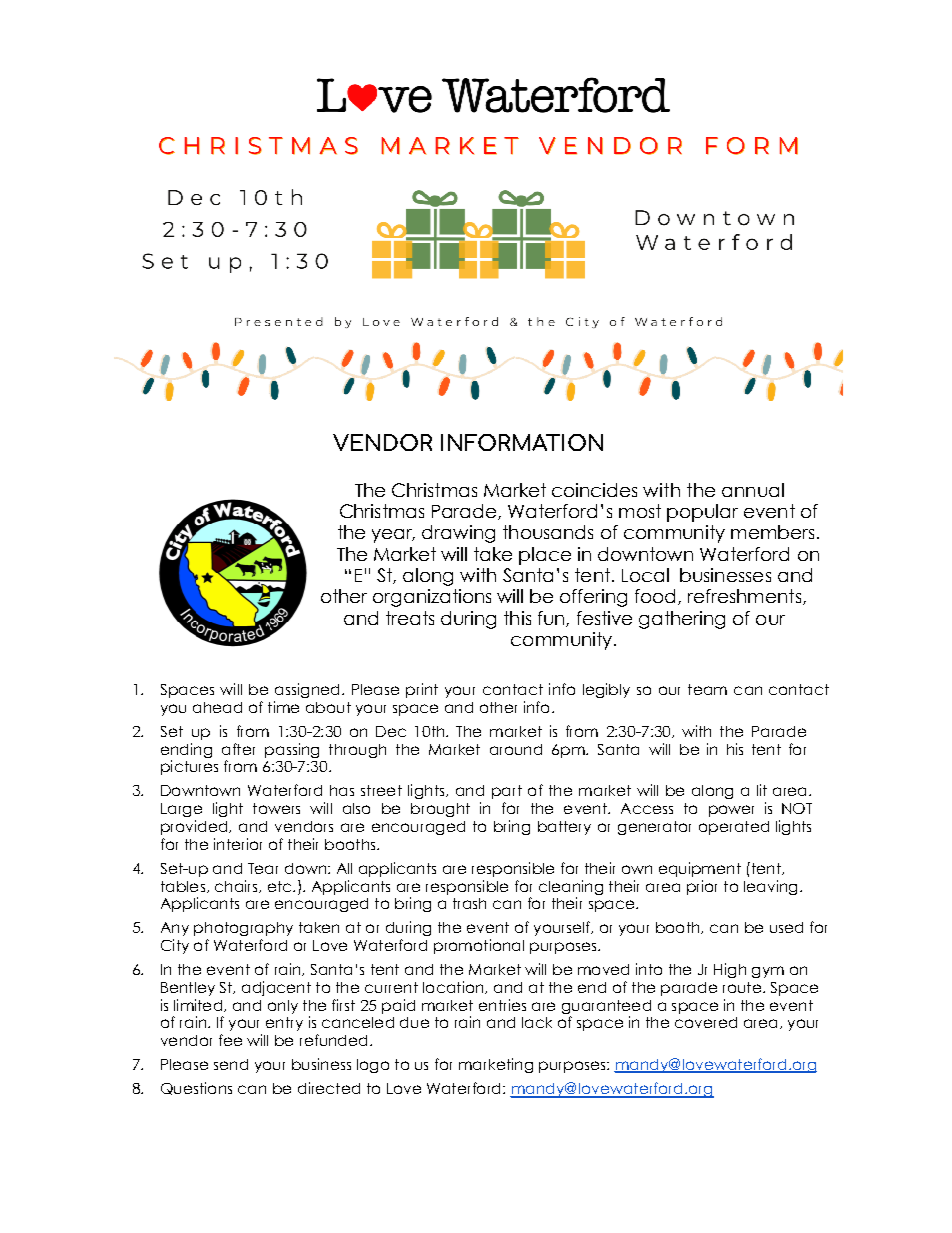  I want to click on this, so click(517, 618).
